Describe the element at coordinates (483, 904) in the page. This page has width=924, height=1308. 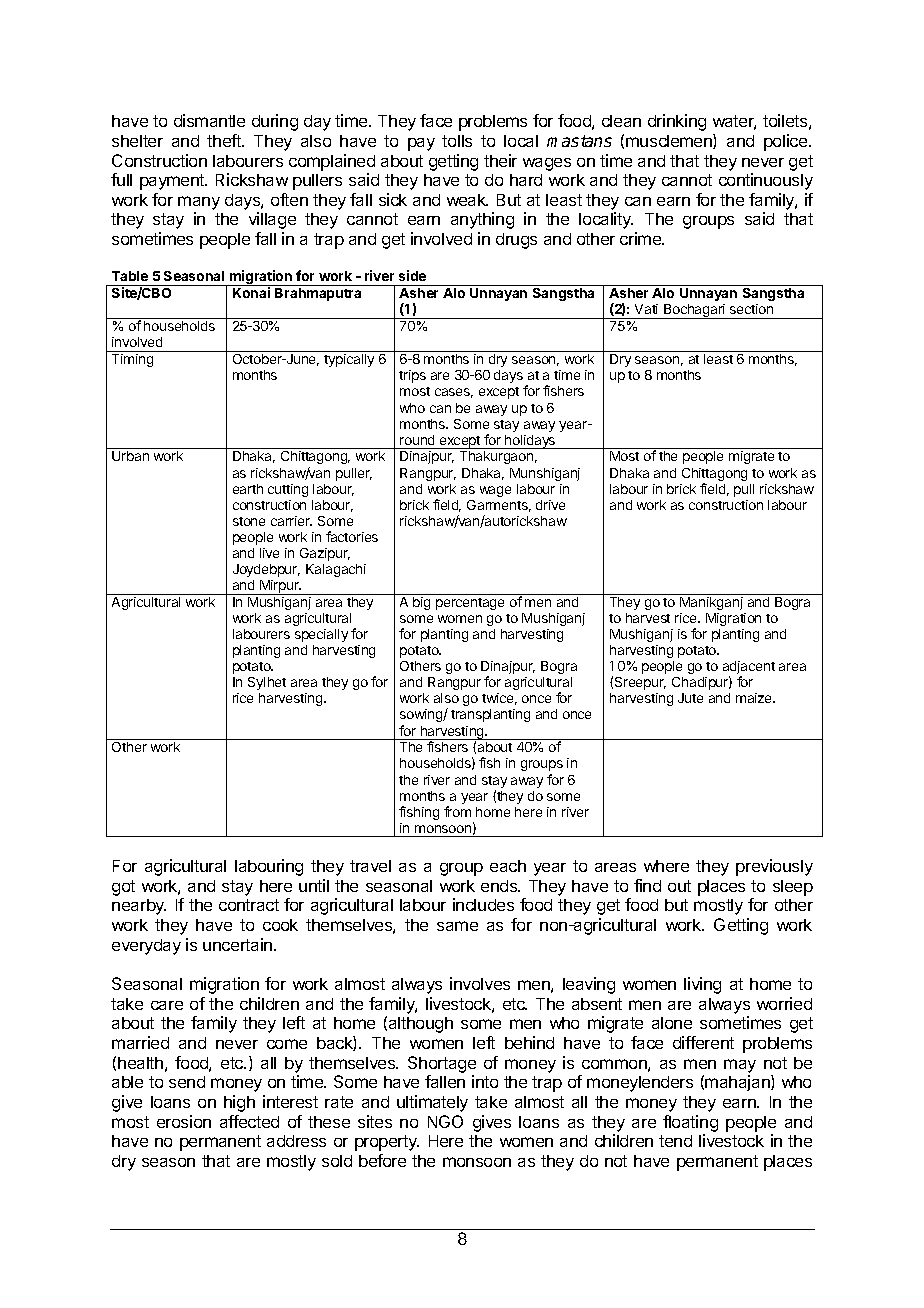
I see `includes` at that location.
